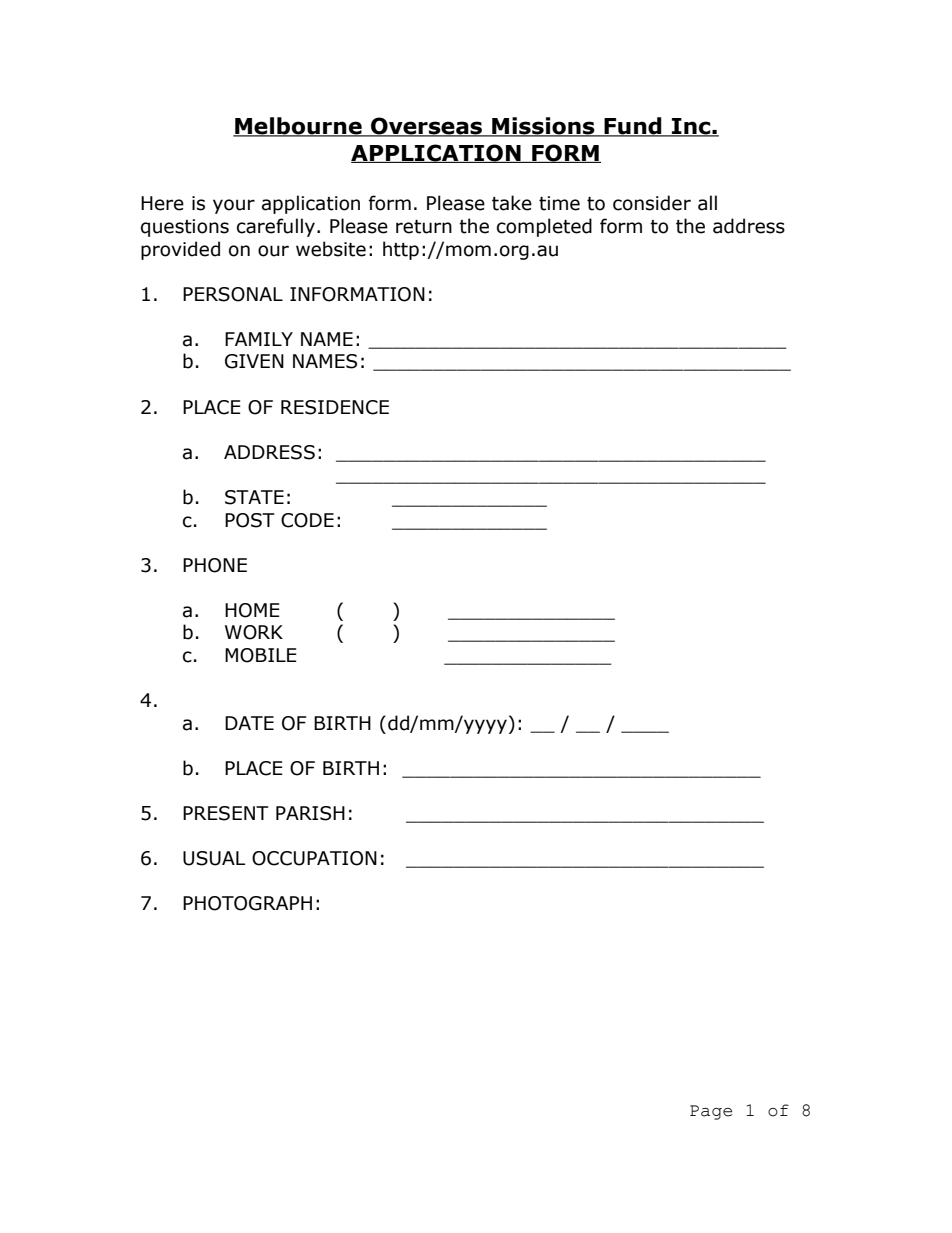  I want to click on CODE, so click(307, 520).
